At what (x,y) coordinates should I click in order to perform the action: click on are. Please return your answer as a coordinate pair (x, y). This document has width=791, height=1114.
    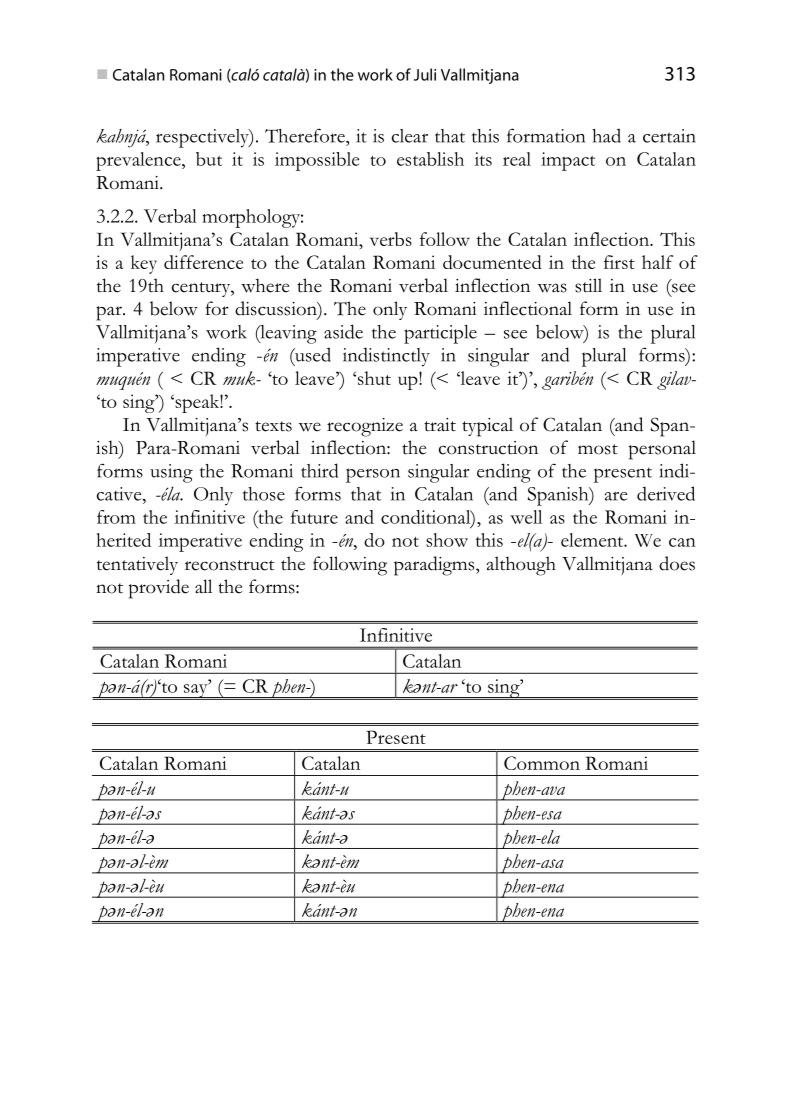
    Looking at the image, I should click on (616, 496).
